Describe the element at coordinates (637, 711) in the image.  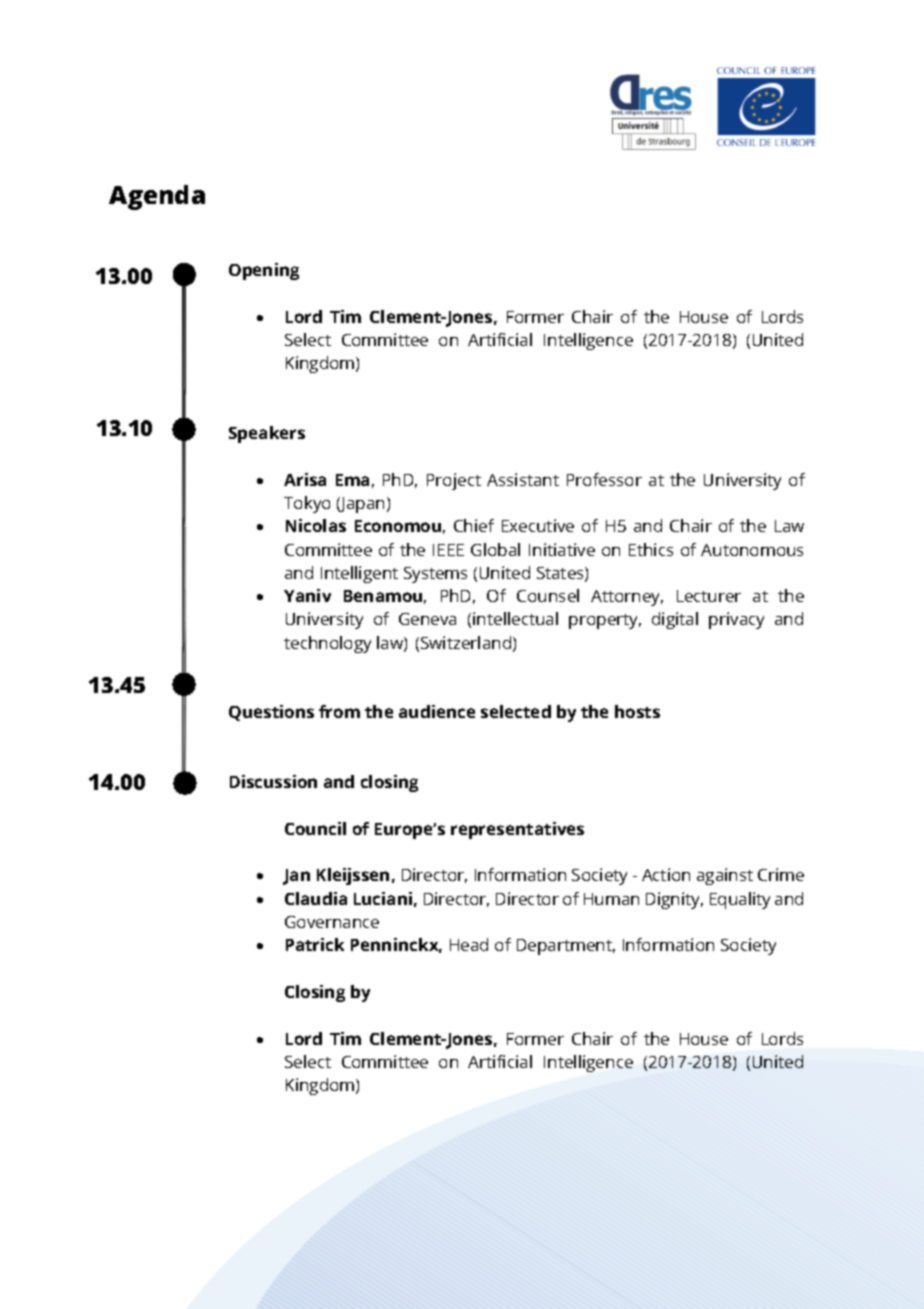
I see `hosts` at that location.
